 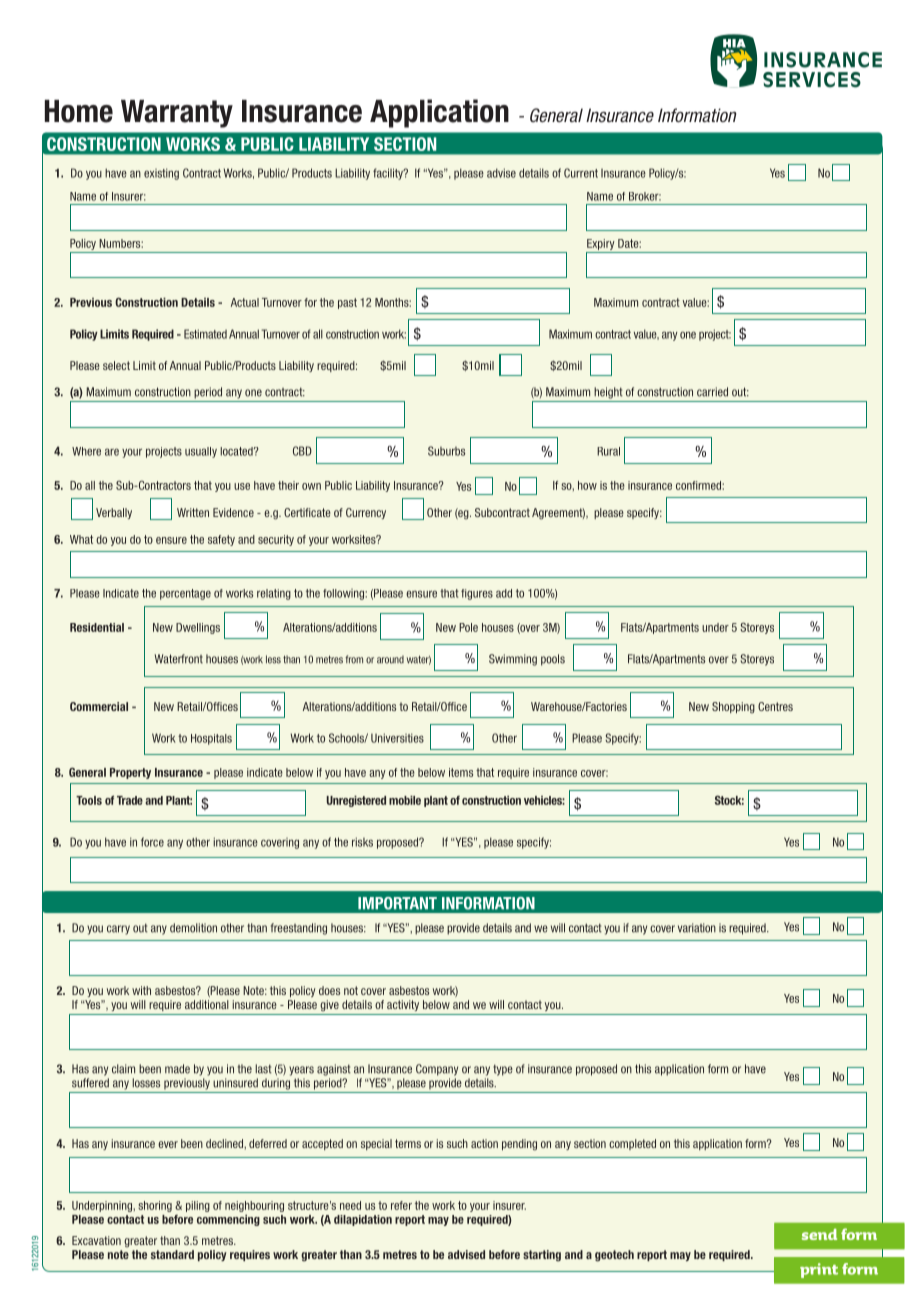 What do you see at coordinates (397, 903) in the screenshot?
I see `IMPORTANT` at bounding box center [397, 903].
